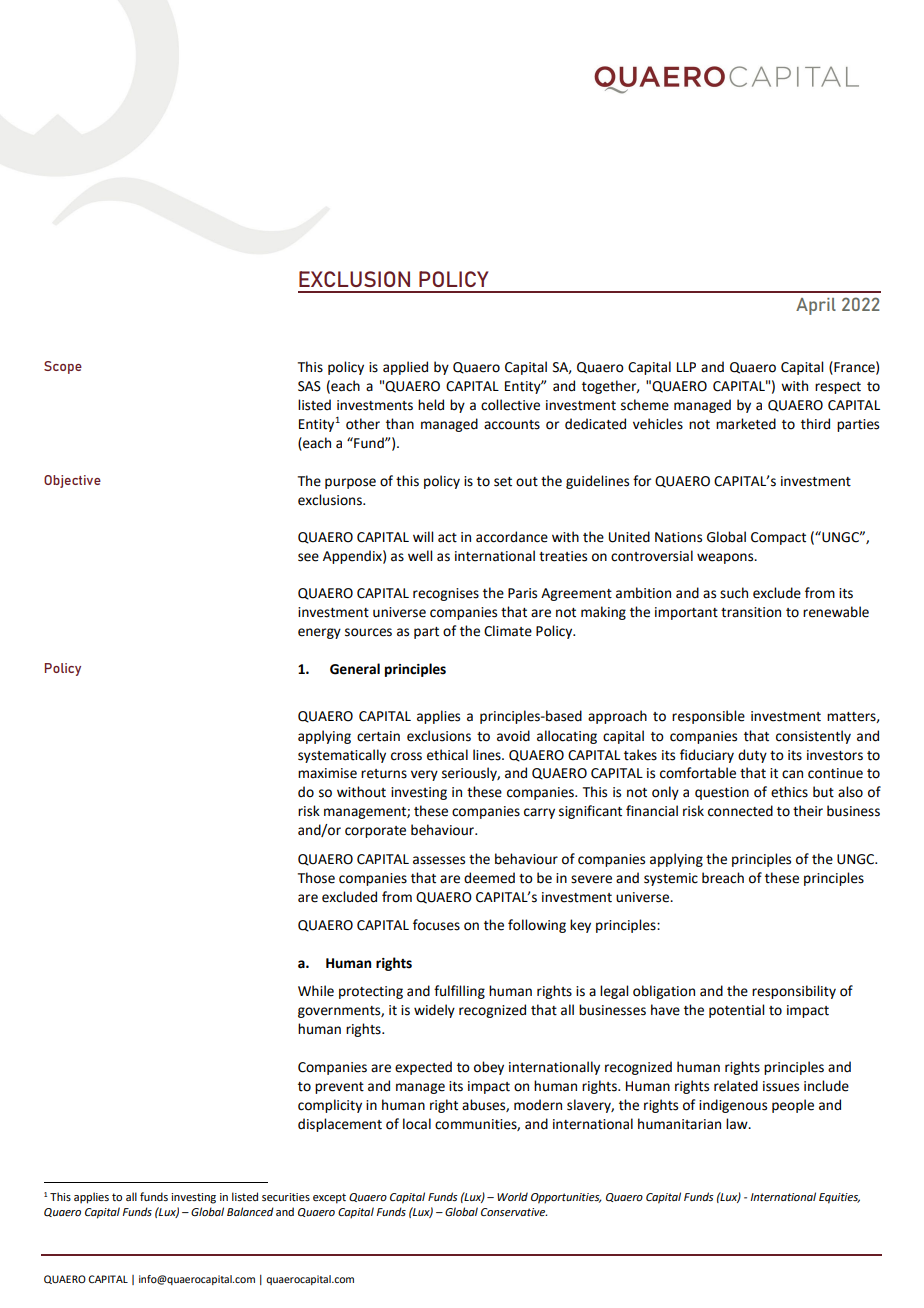 Image resolution: width=924 pixels, height=1308 pixels. What do you see at coordinates (752, 756) in the page?
I see `duty` at bounding box center [752, 756].
